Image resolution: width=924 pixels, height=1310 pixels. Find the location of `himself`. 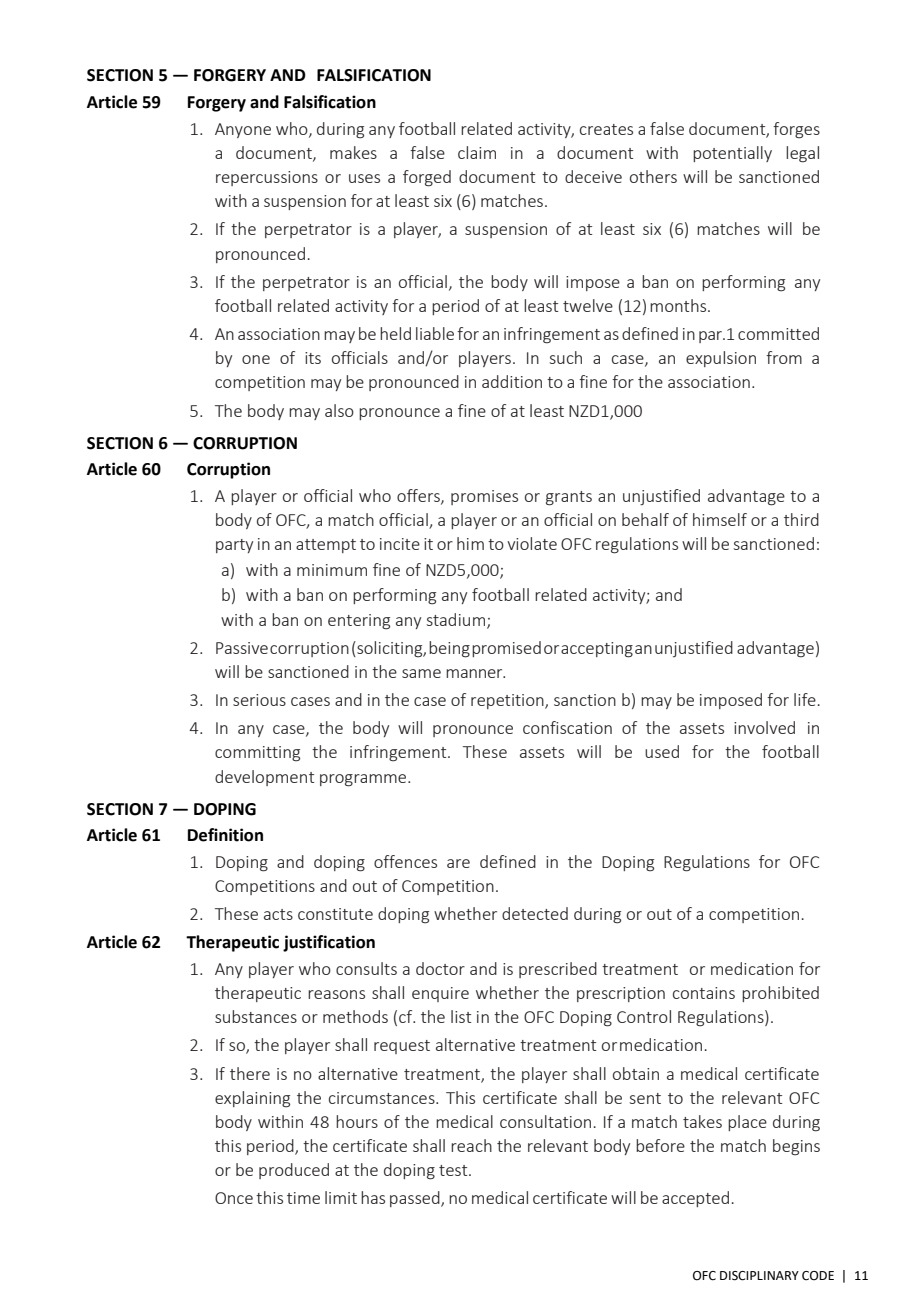

himself is located at coordinates (720, 519).
